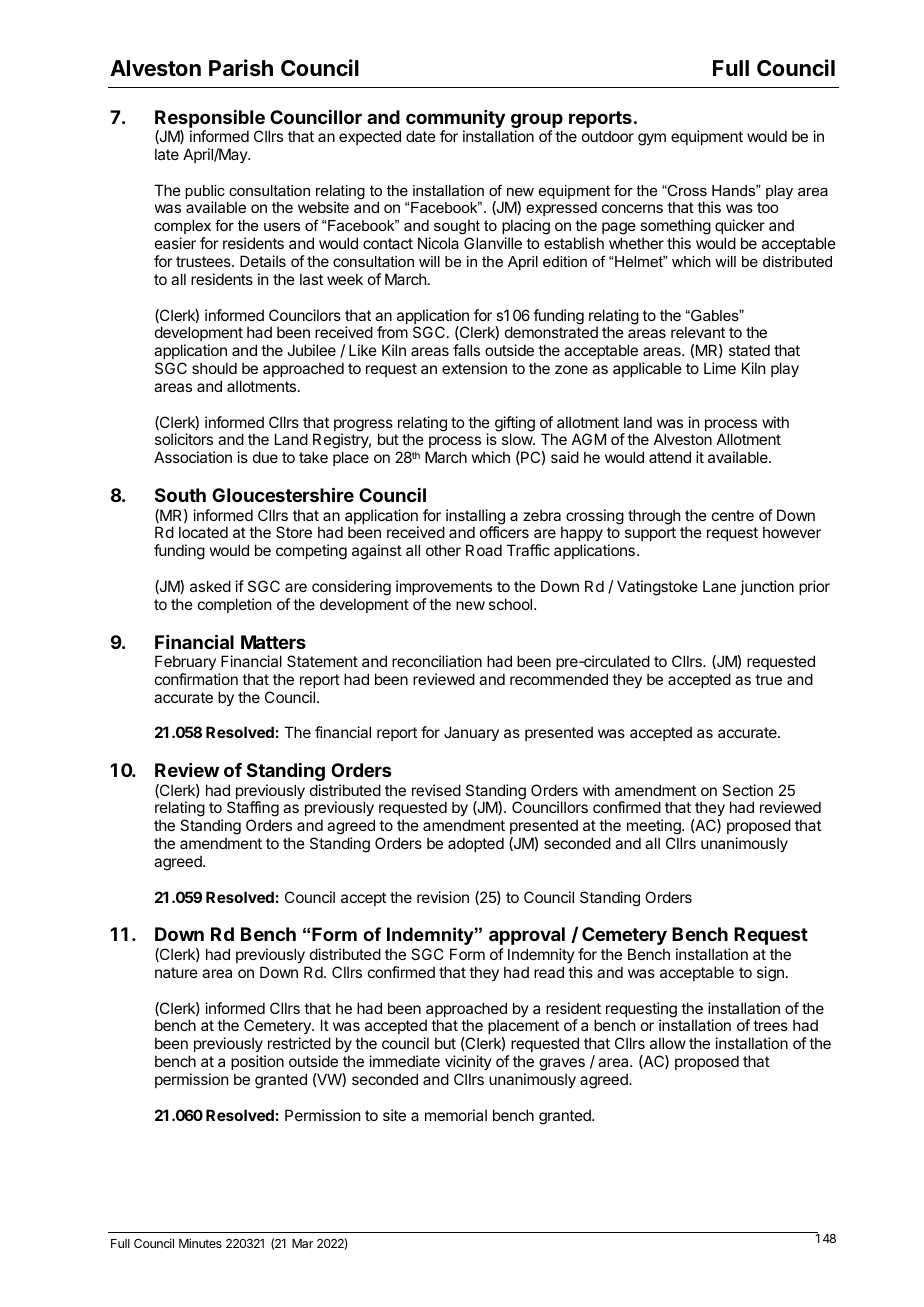  I want to click on school, so click(512, 604).
